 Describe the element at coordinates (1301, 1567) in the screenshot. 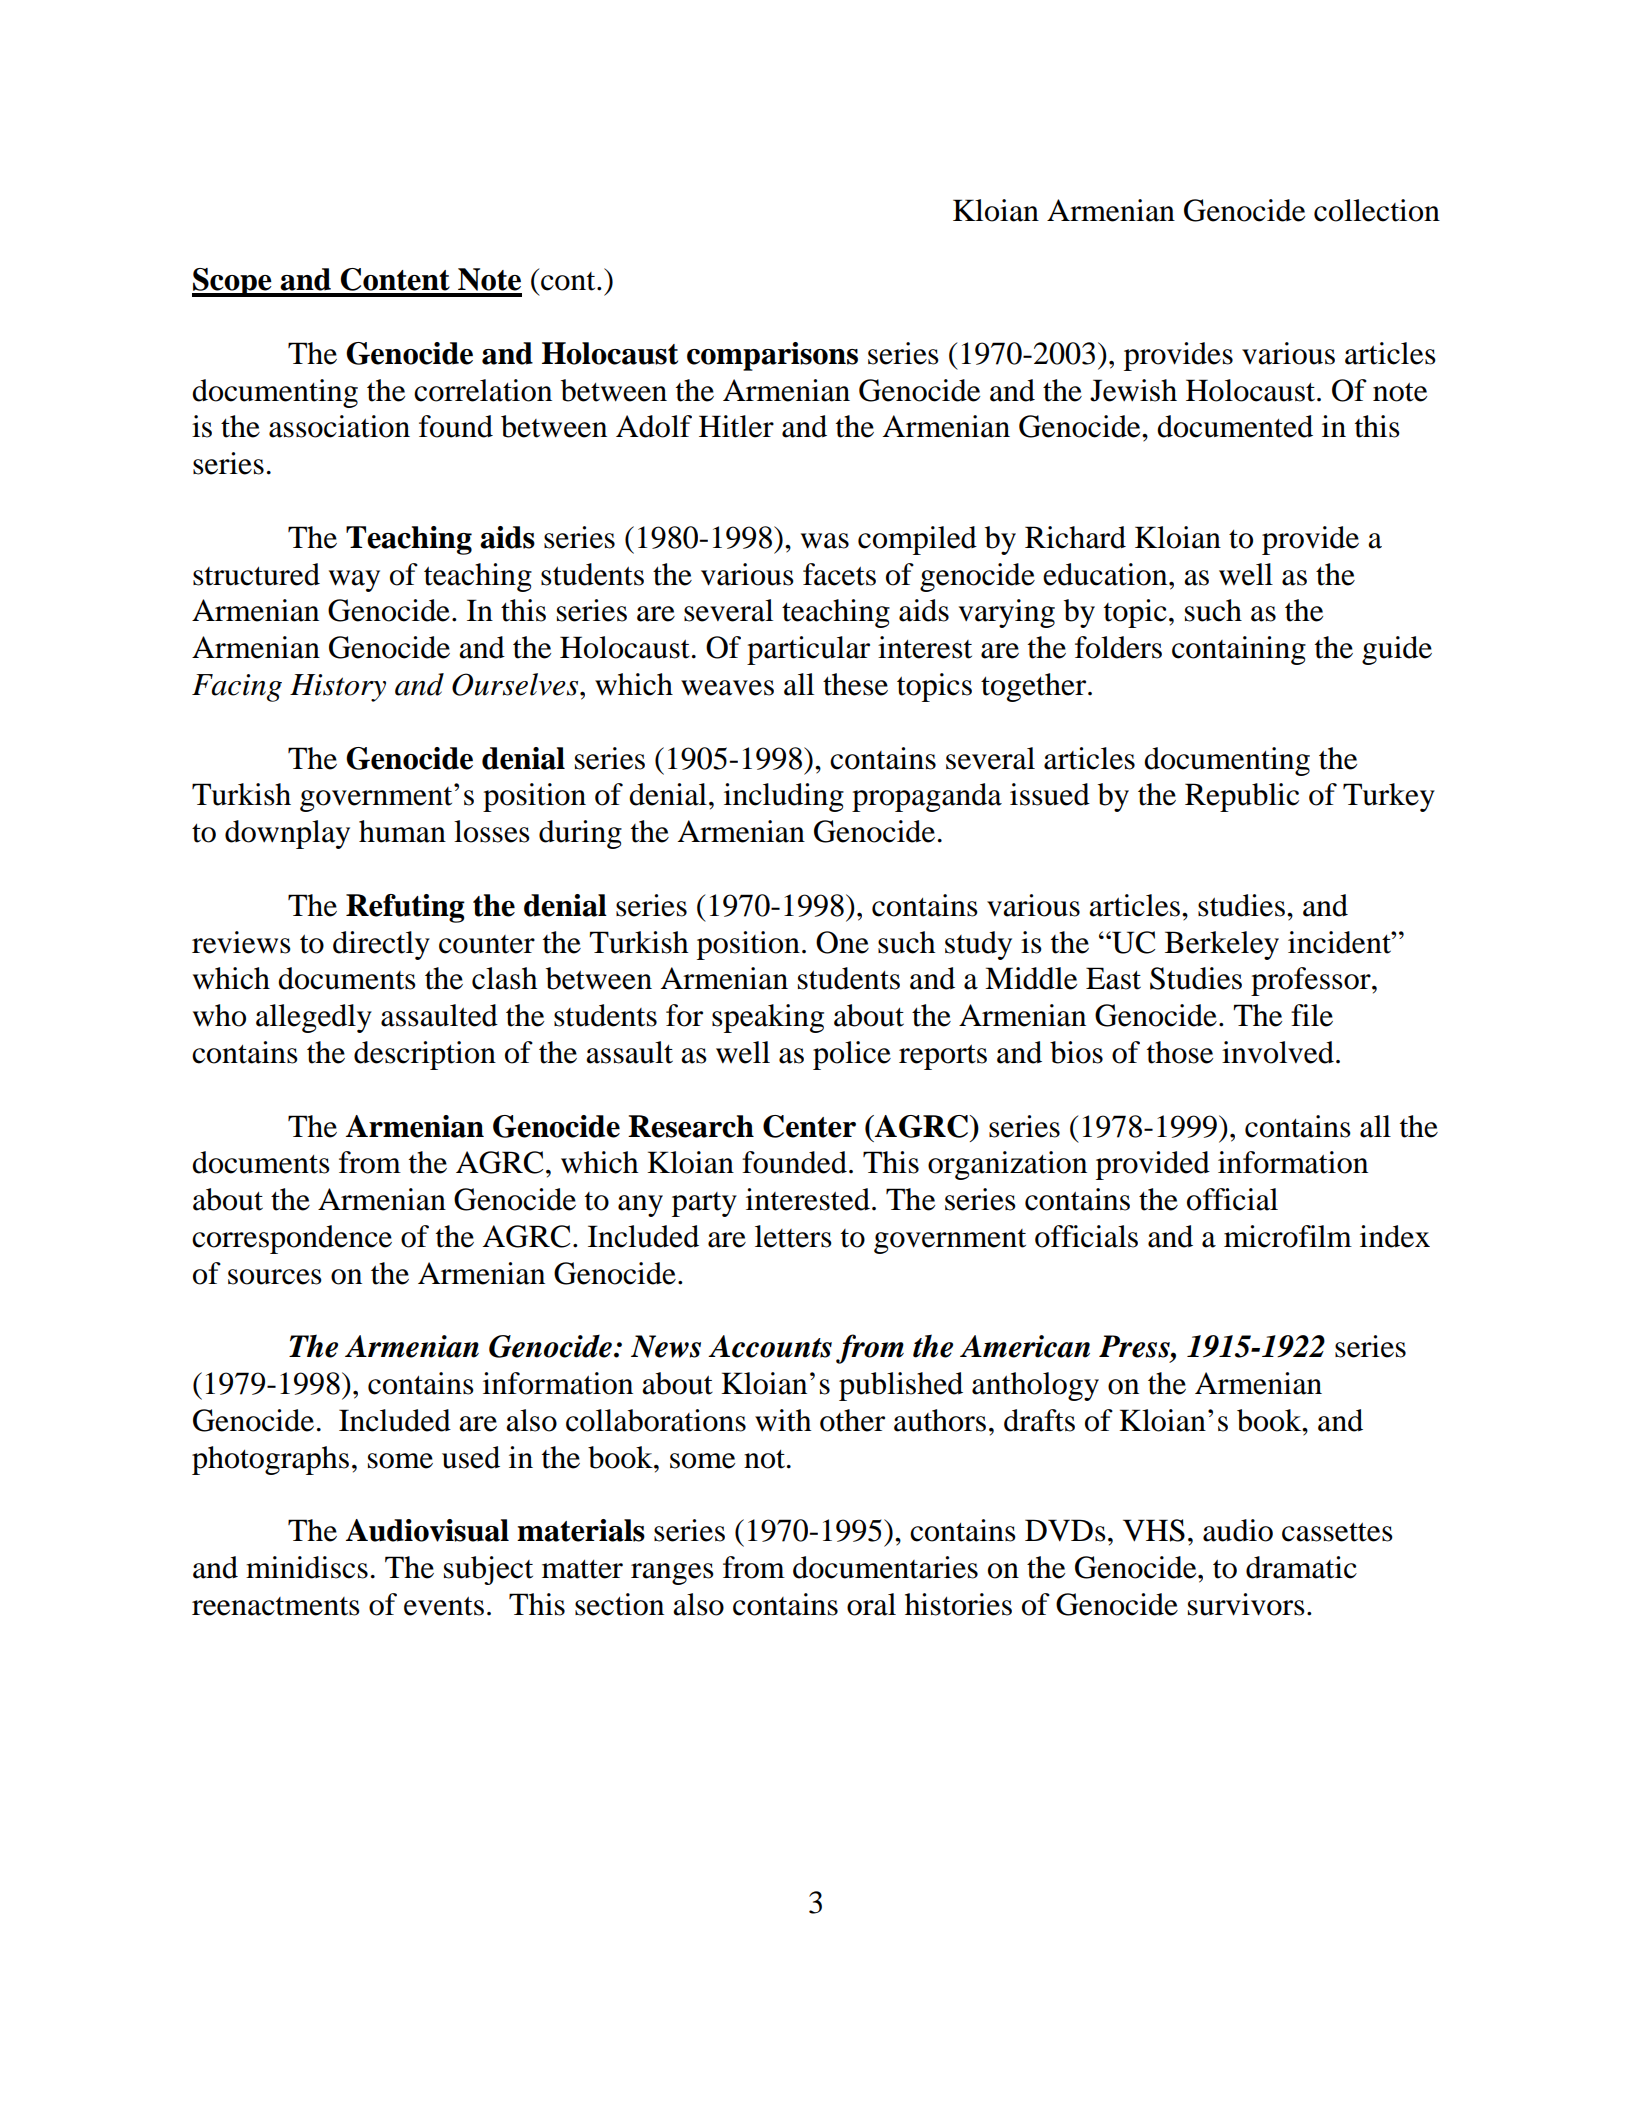

I see `dramatic` at that location.
